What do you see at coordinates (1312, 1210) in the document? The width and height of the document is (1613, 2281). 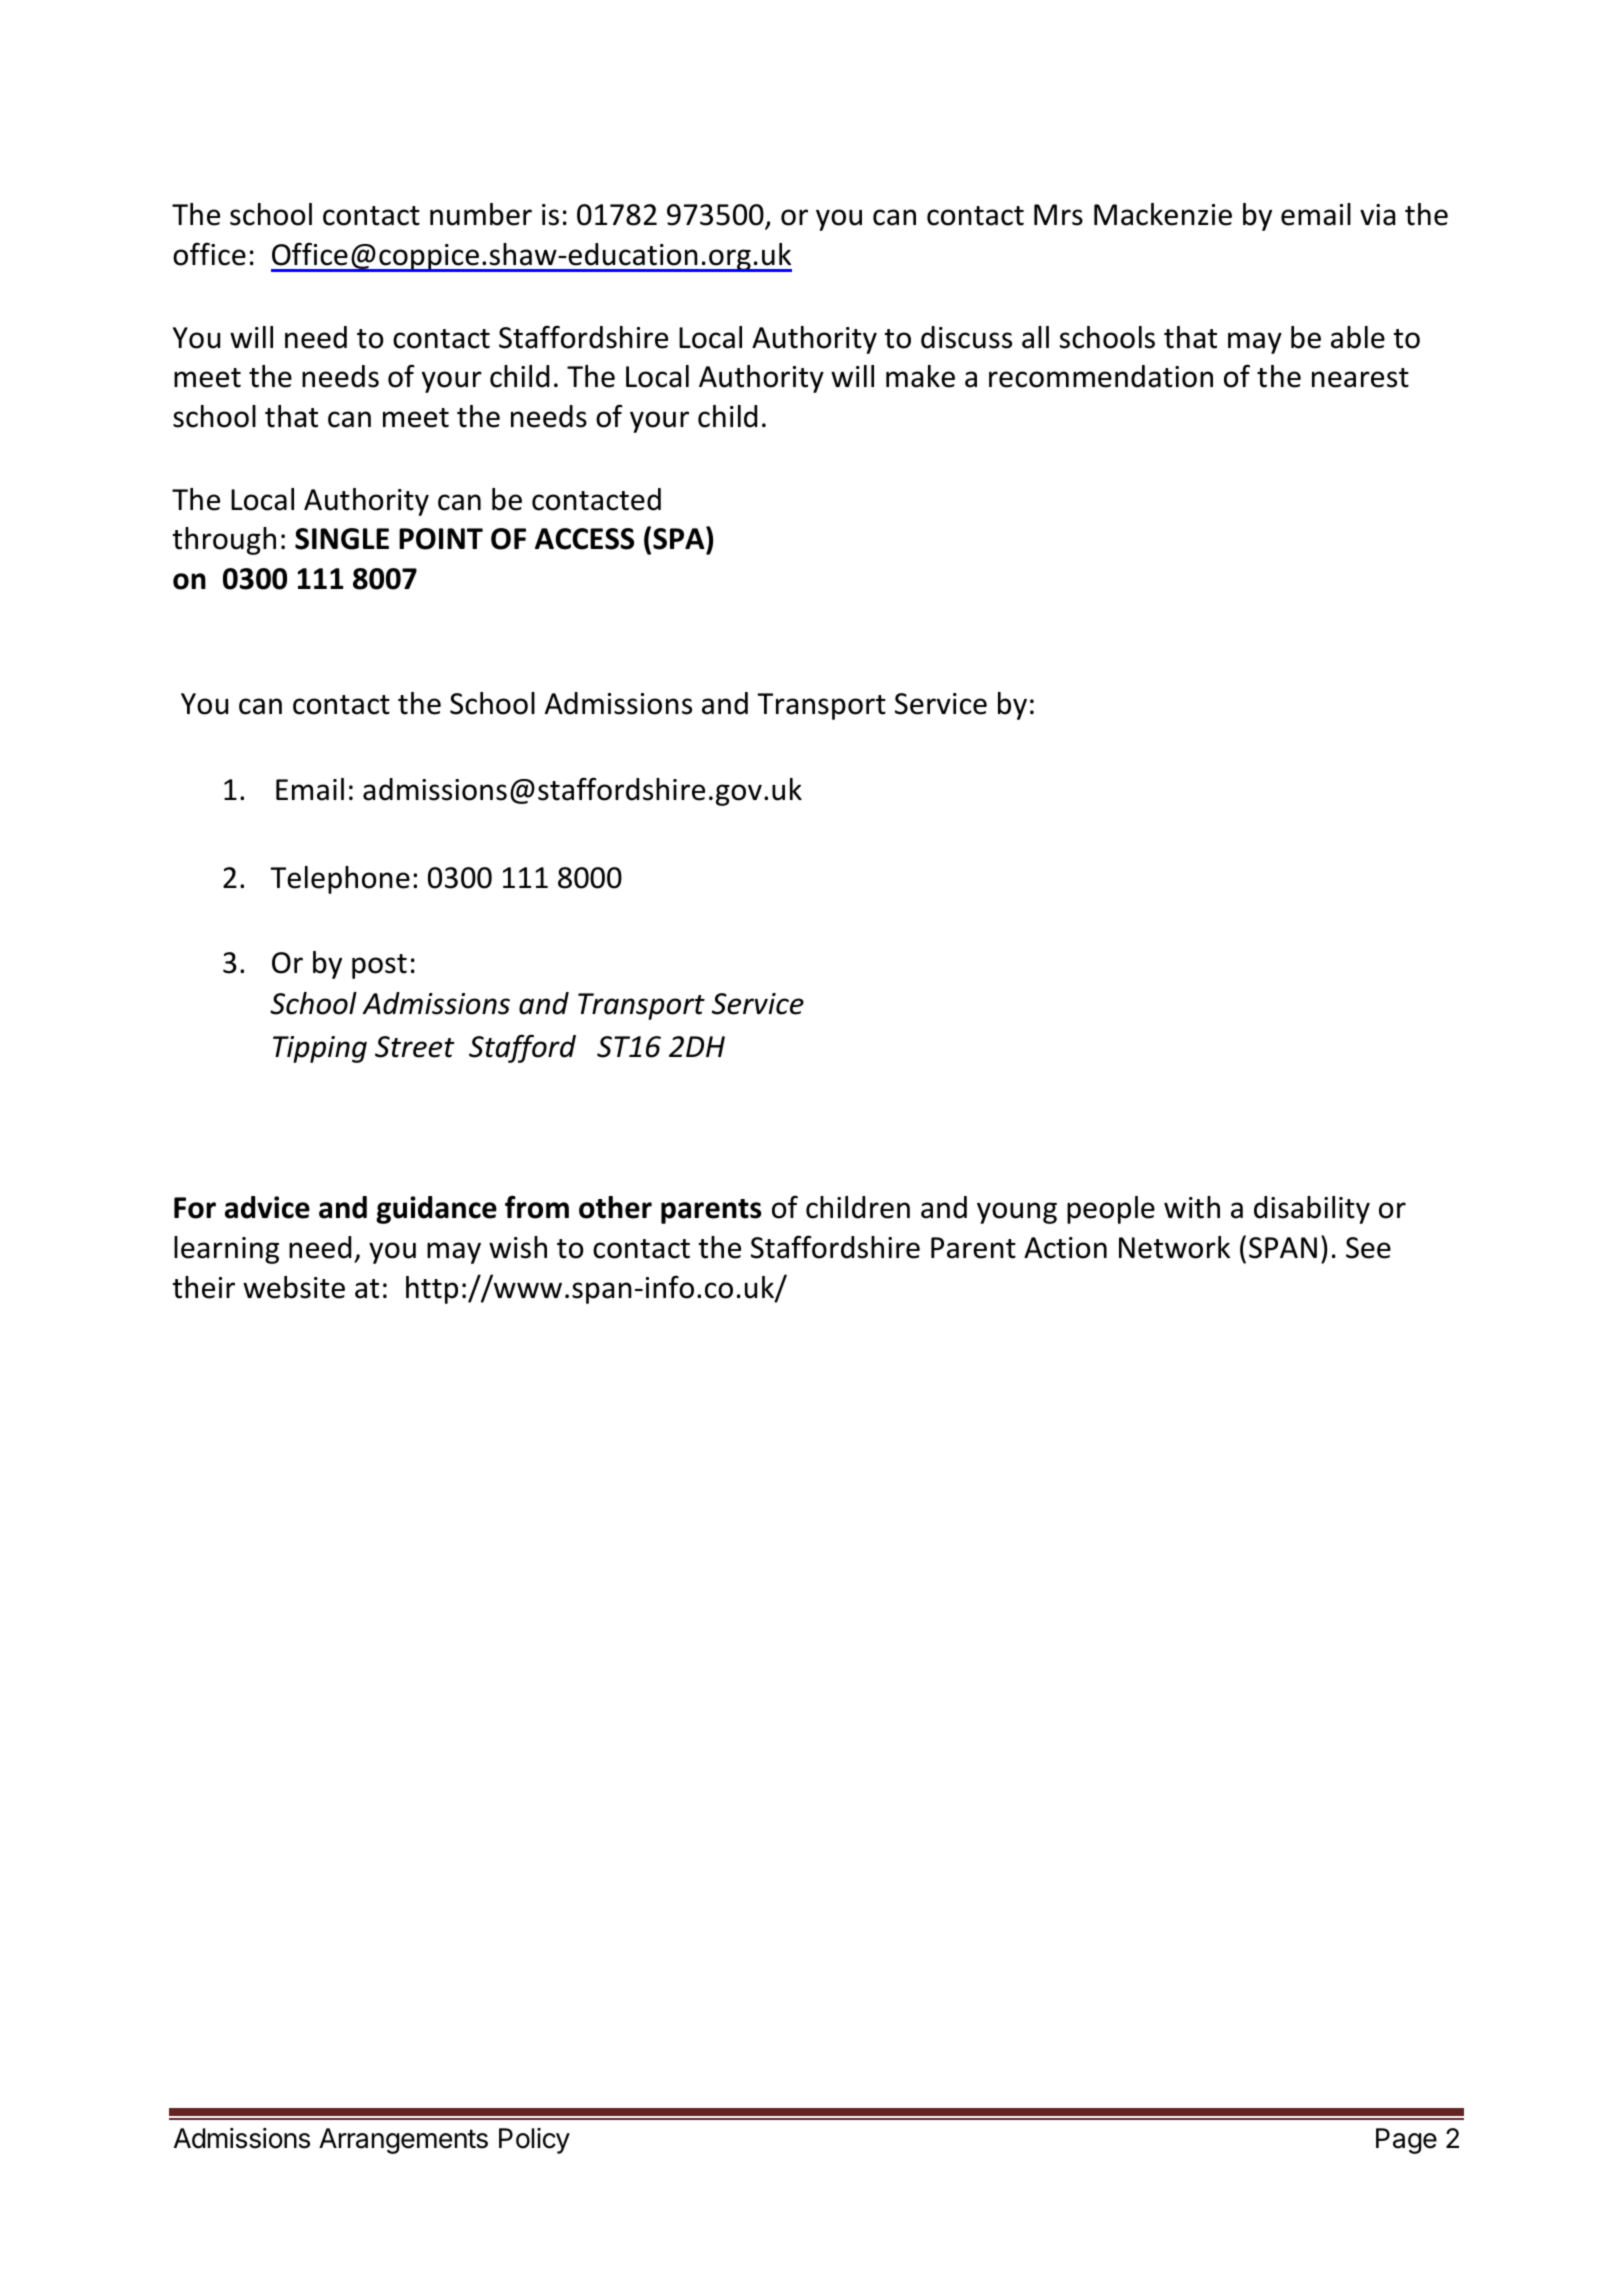 I see `disability` at bounding box center [1312, 1210].
